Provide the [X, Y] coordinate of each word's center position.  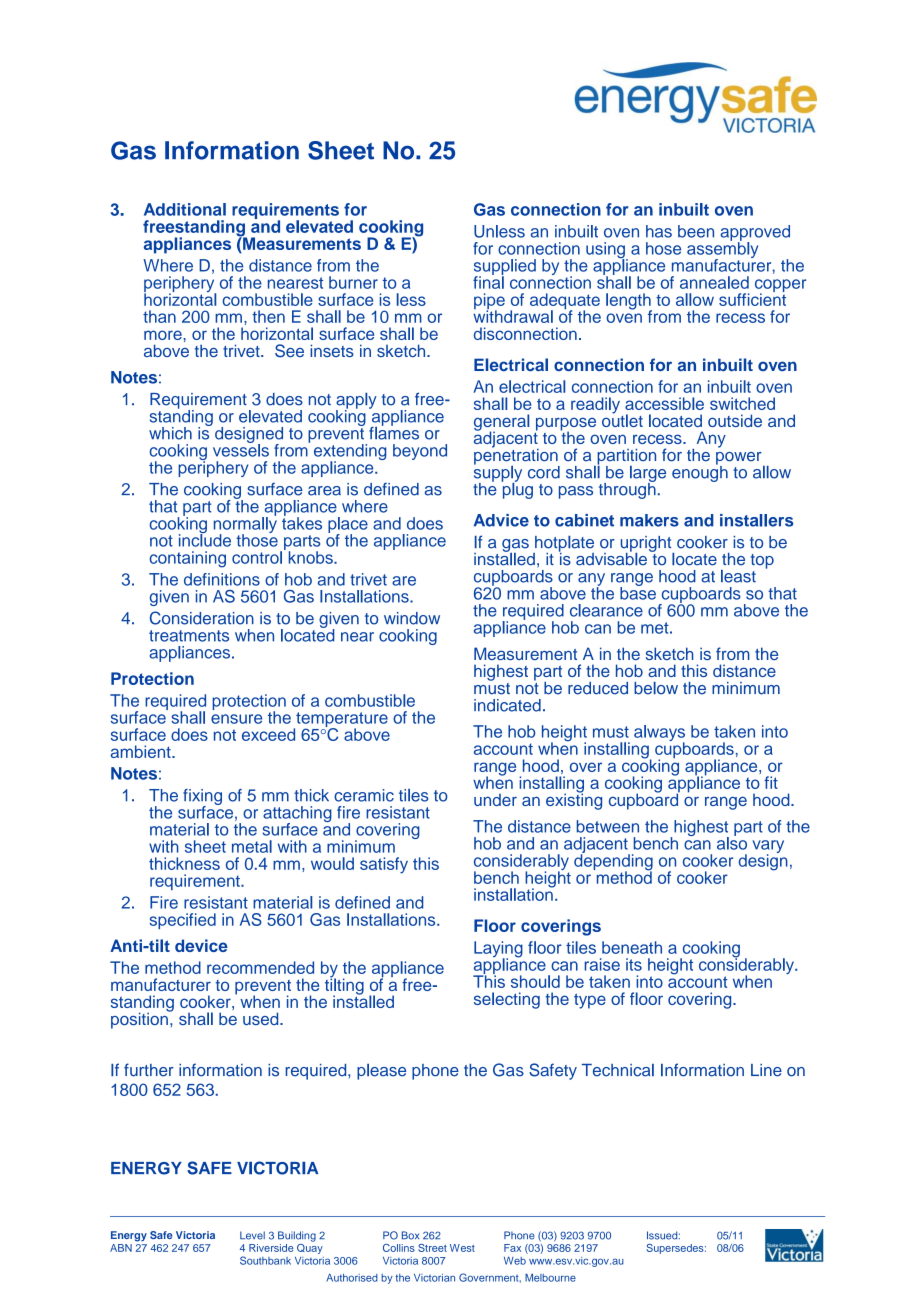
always [659, 734]
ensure [236, 719]
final [488, 281]
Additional [185, 209]
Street [432, 1248]
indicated [507, 705]
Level [252, 1235]
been [696, 231]
